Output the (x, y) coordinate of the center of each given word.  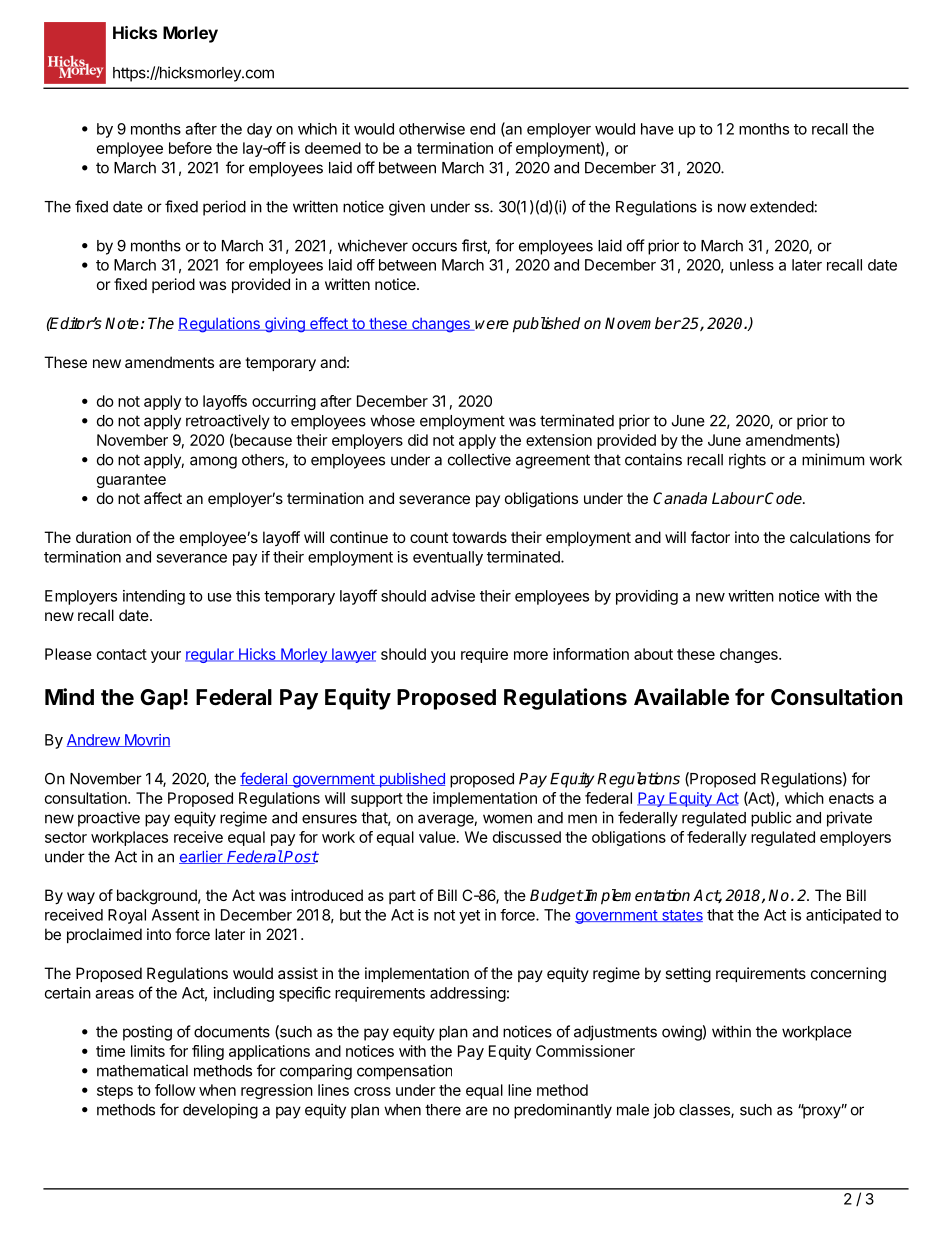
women (507, 819)
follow (175, 1090)
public (771, 819)
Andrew (94, 740)
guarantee (131, 481)
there (443, 1110)
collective (479, 459)
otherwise (432, 129)
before (190, 148)
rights (747, 461)
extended (782, 207)
